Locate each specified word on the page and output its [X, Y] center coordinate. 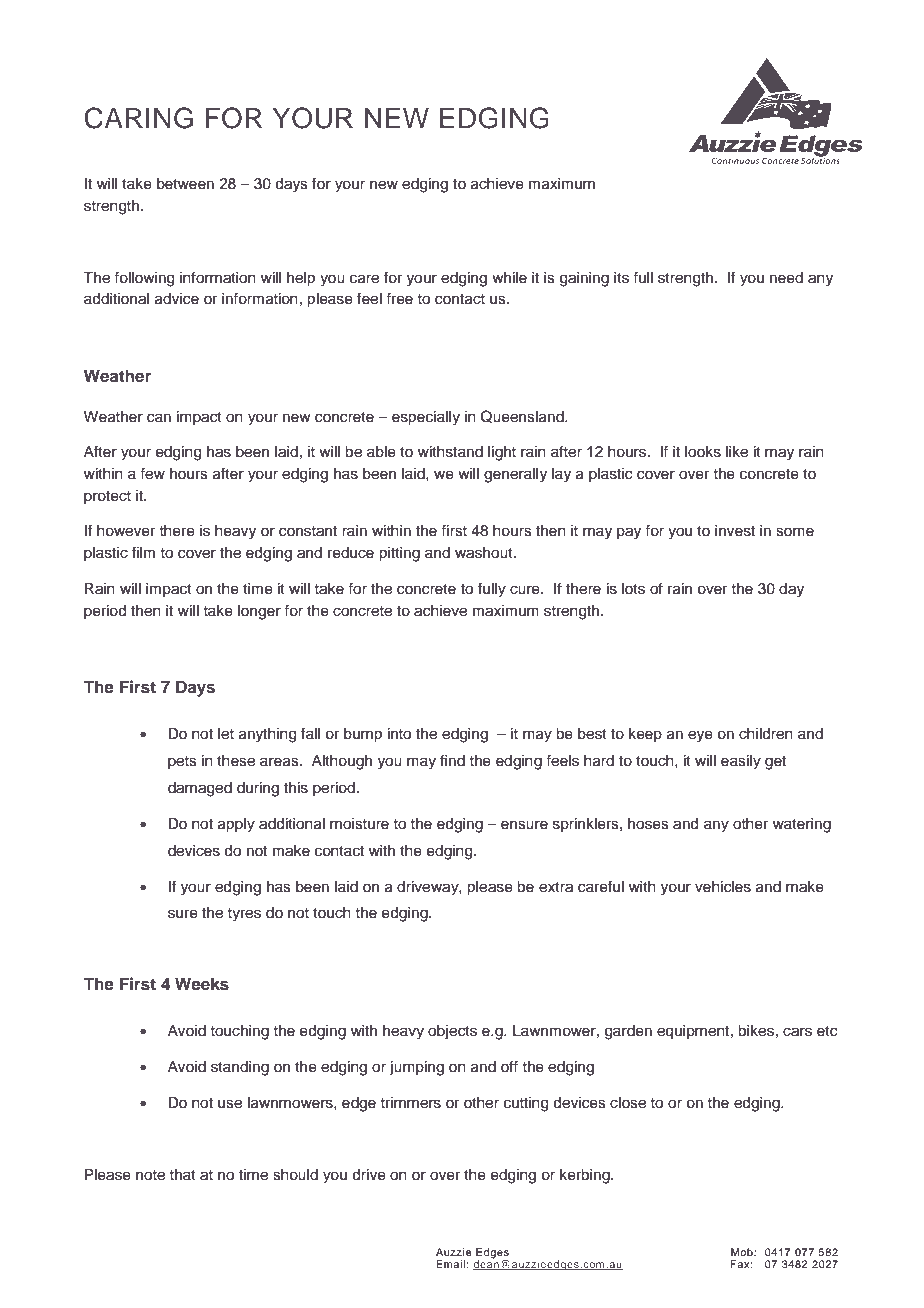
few [152, 473]
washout [485, 553]
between [185, 184]
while [509, 278]
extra [556, 887]
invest [735, 531]
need [786, 278]
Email [450, 1264]
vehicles [723, 887]
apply [236, 825]
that [182, 1174]
